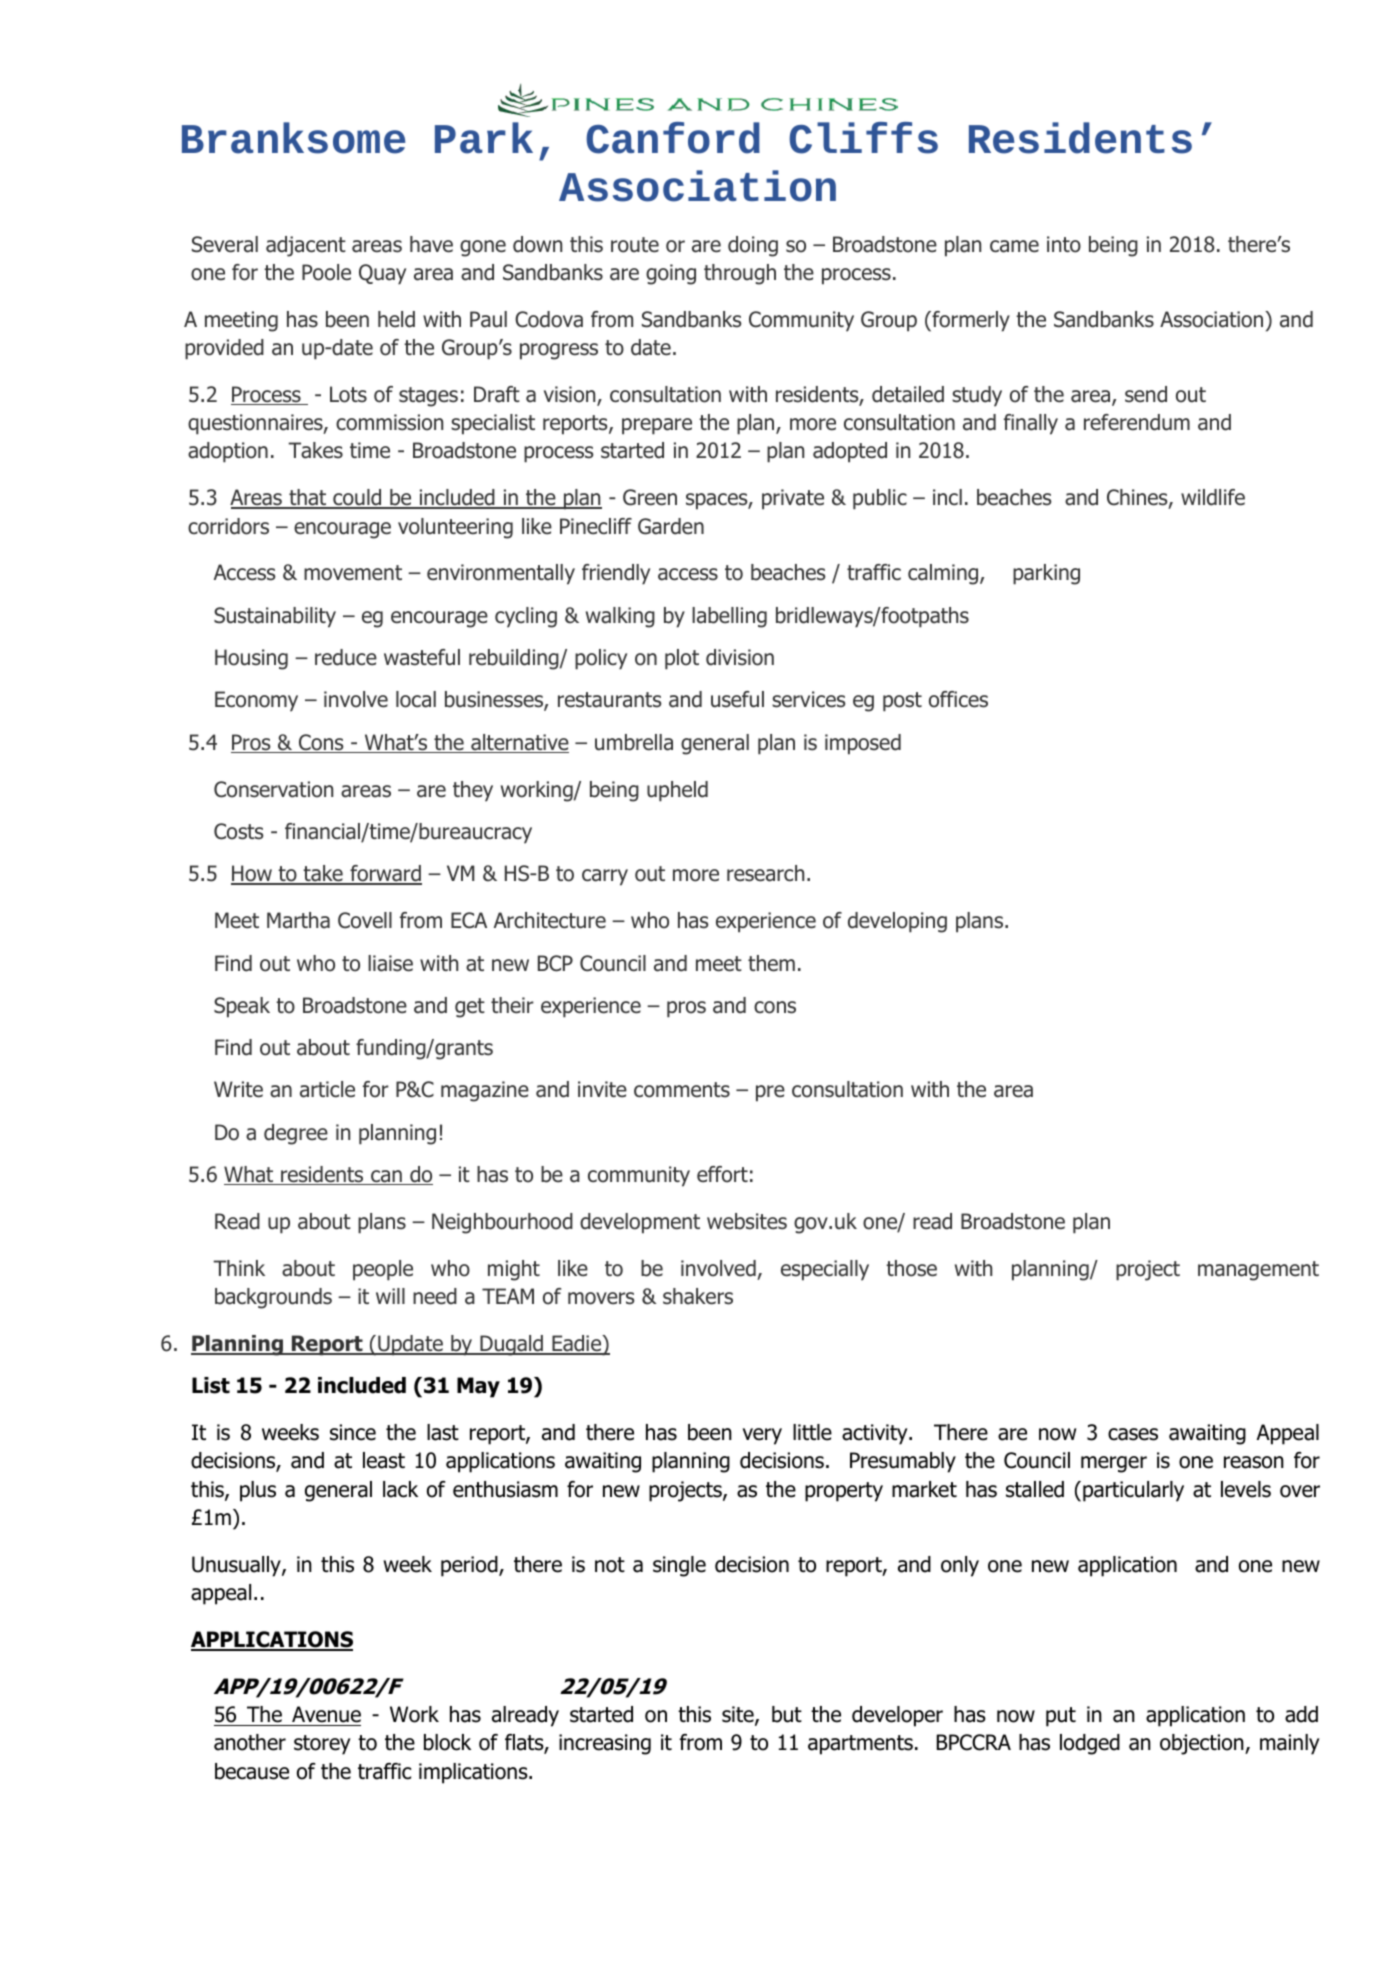 The image size is (1399, 1978). What do you see at coordinates (326, 1714) in the image?
I see `Avenue` at bounding box center [326, 1714].
